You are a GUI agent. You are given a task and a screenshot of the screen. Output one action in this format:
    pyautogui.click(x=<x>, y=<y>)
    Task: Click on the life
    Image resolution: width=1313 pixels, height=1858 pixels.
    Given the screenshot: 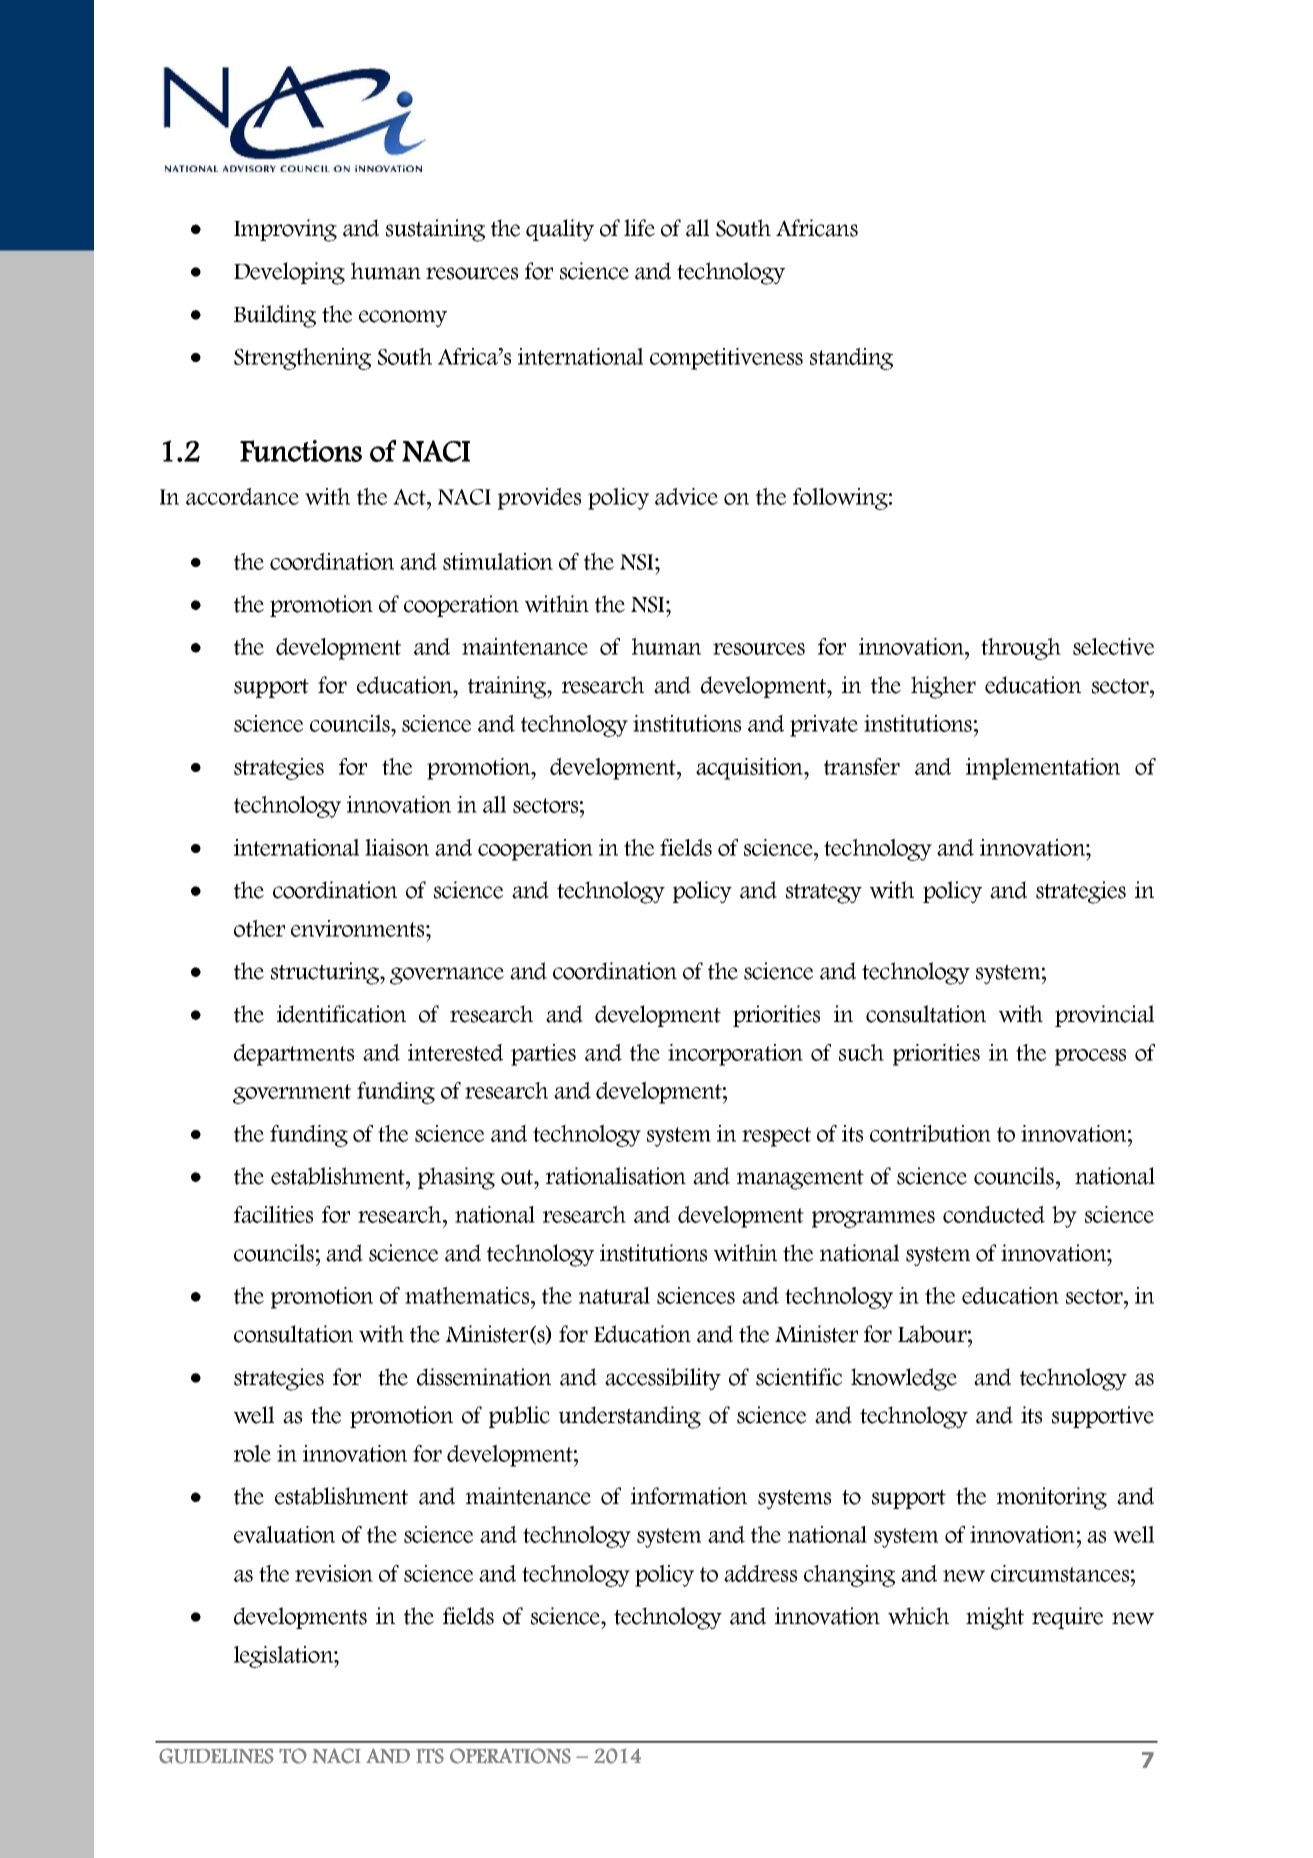 What is the action you would take?
    pyautogui.click(x=639, y=228)
